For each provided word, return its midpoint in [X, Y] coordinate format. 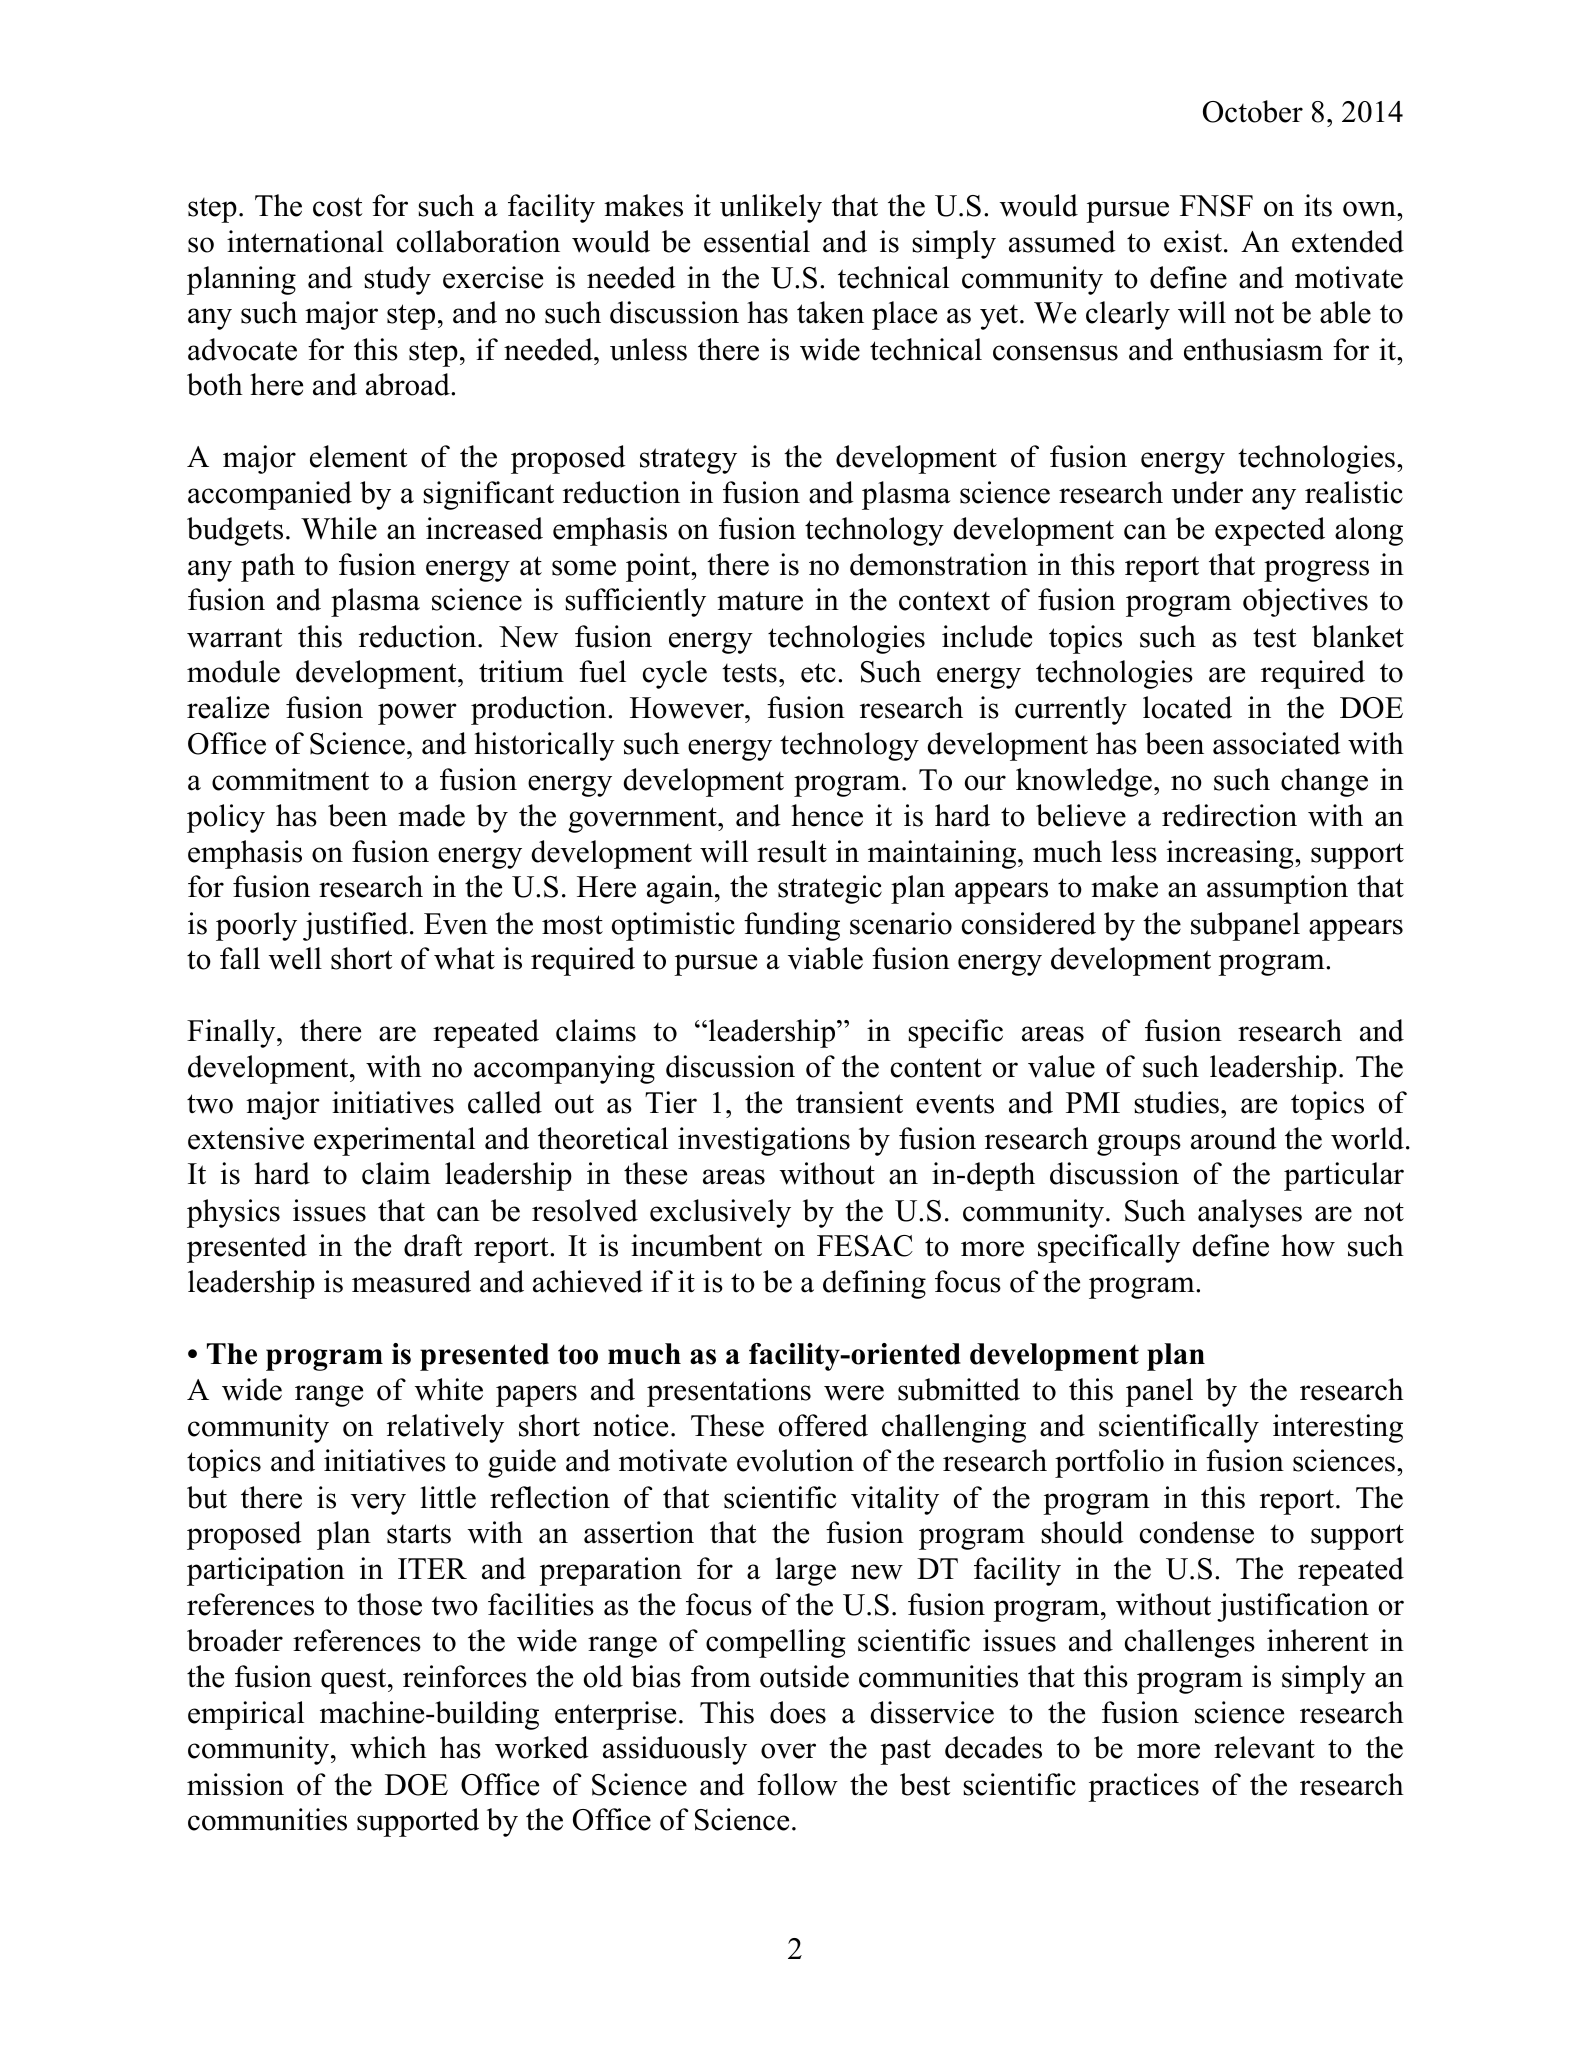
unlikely [771, 208]
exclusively [720, 1213]
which [388, 1747]
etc [818, 673]
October [1253, 111]
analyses [1250, 1213]
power [417, 714]
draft [433, 1245]
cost [338, 207]
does [798, 1712]
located [1187, 707]
